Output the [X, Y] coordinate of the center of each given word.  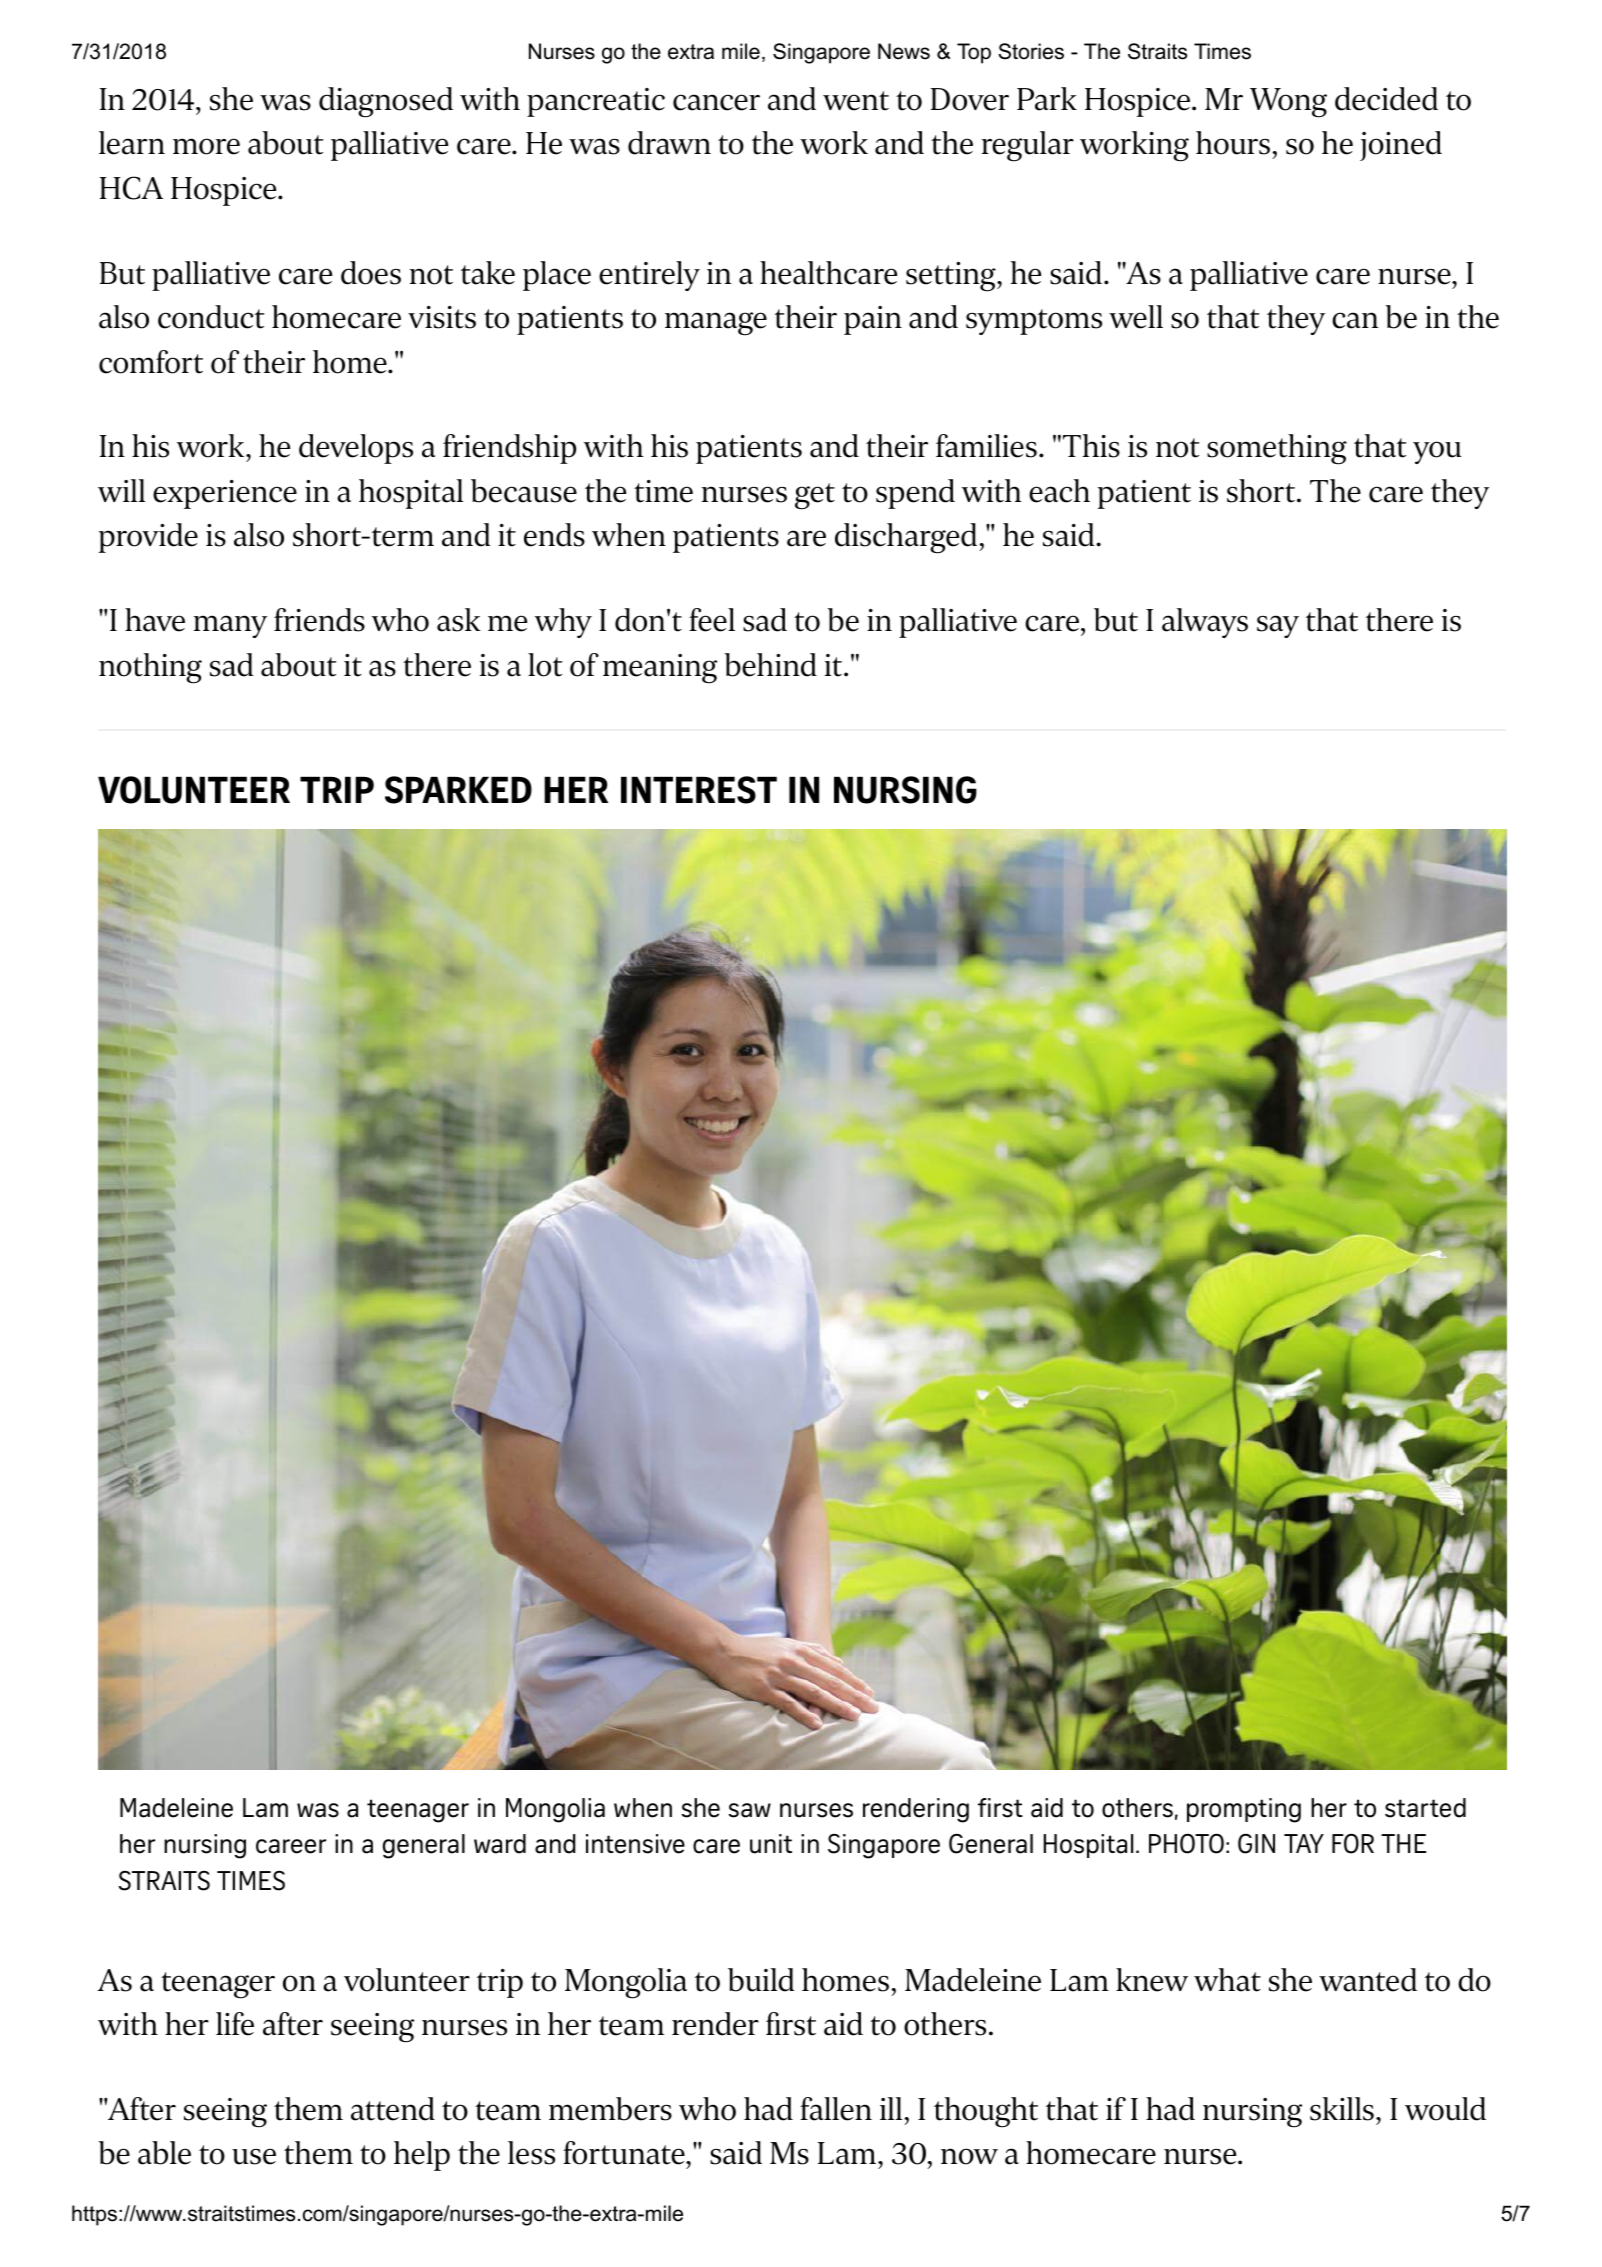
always [1205, 623]
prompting [1244, 1810]
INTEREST [699, 790]
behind [770, 665]
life [235, 2024]
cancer [716, 102]
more [206, 146]
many [230, 626]
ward [500, 1844]
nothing [150, 668]
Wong [1288, 103]
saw [750, 1810]
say [1278, 626]
